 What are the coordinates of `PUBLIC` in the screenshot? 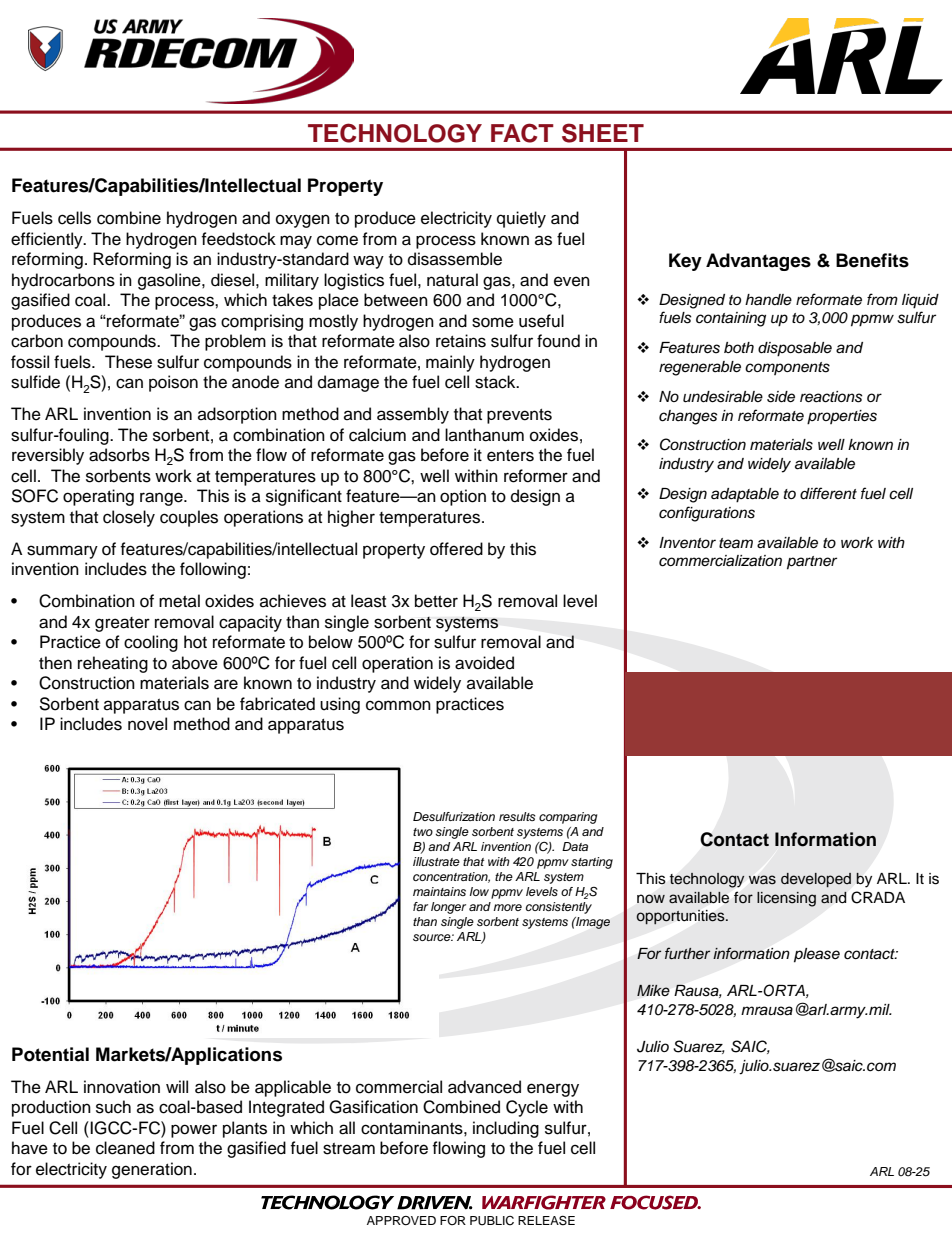 It's located at (492, 1221).
